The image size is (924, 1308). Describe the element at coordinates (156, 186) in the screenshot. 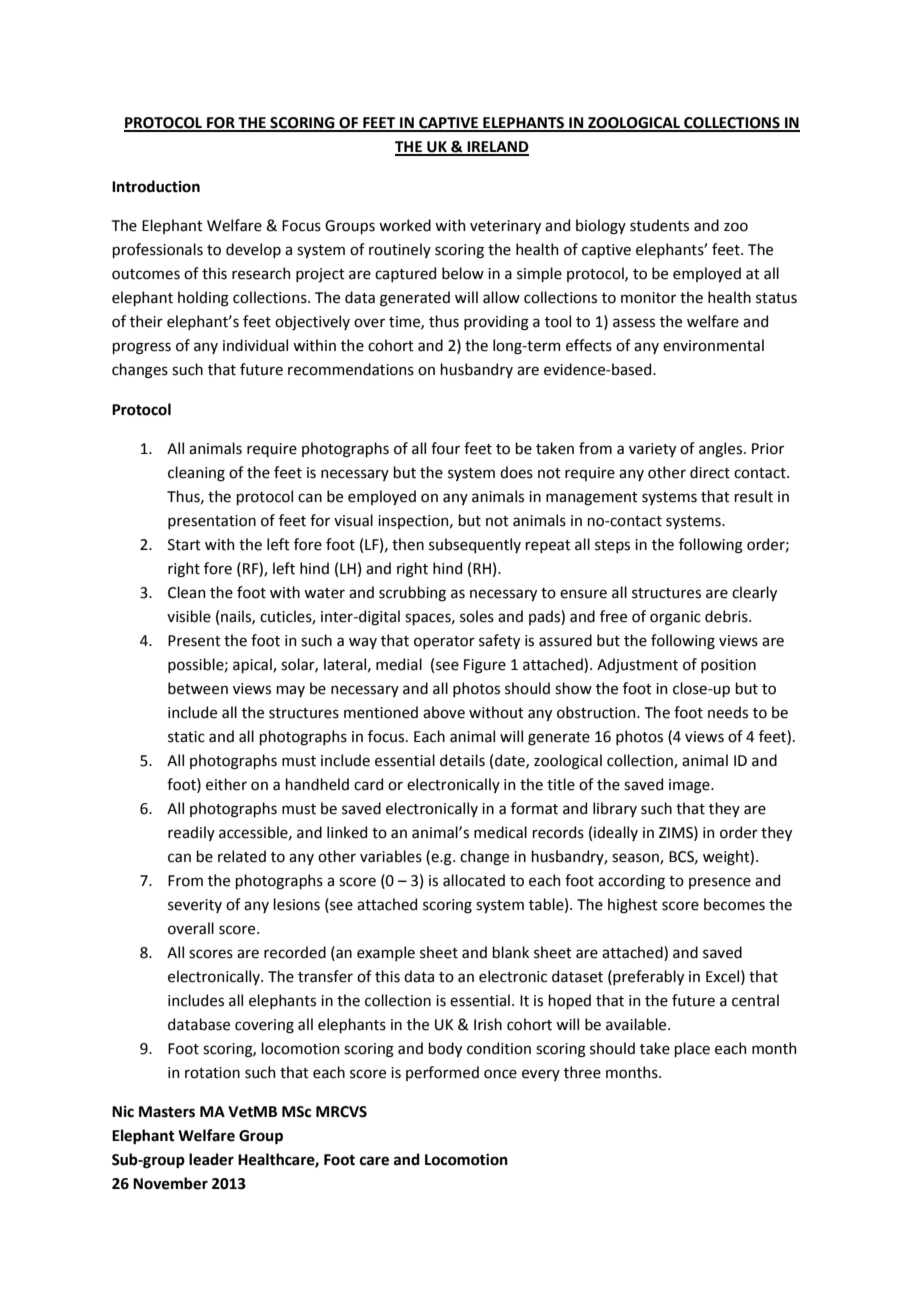

I see `Introduction` at that location.
